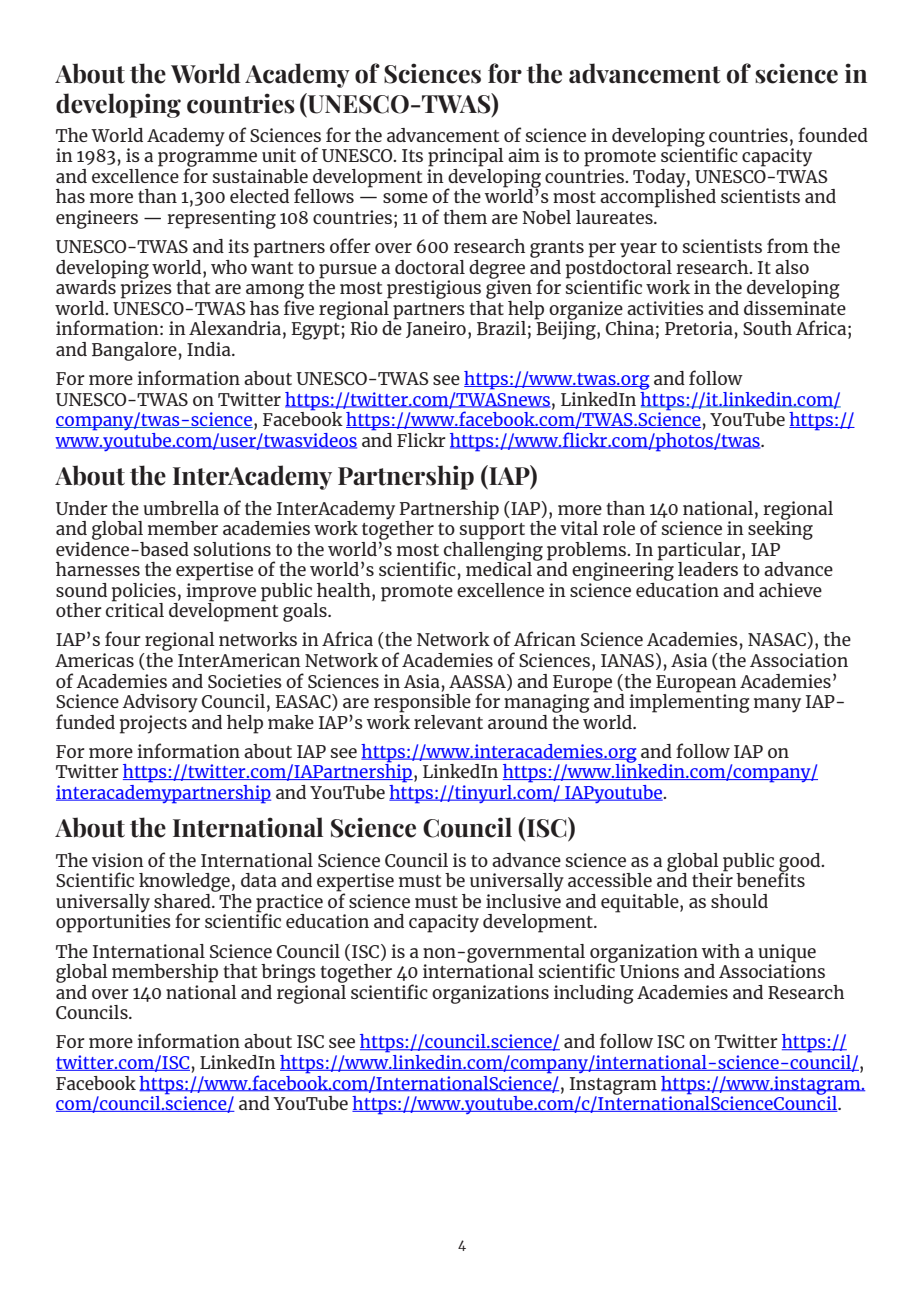  What do you see at coordinates (833, 134) in the document?
I see `founded` at bounding box center [833, 134].
